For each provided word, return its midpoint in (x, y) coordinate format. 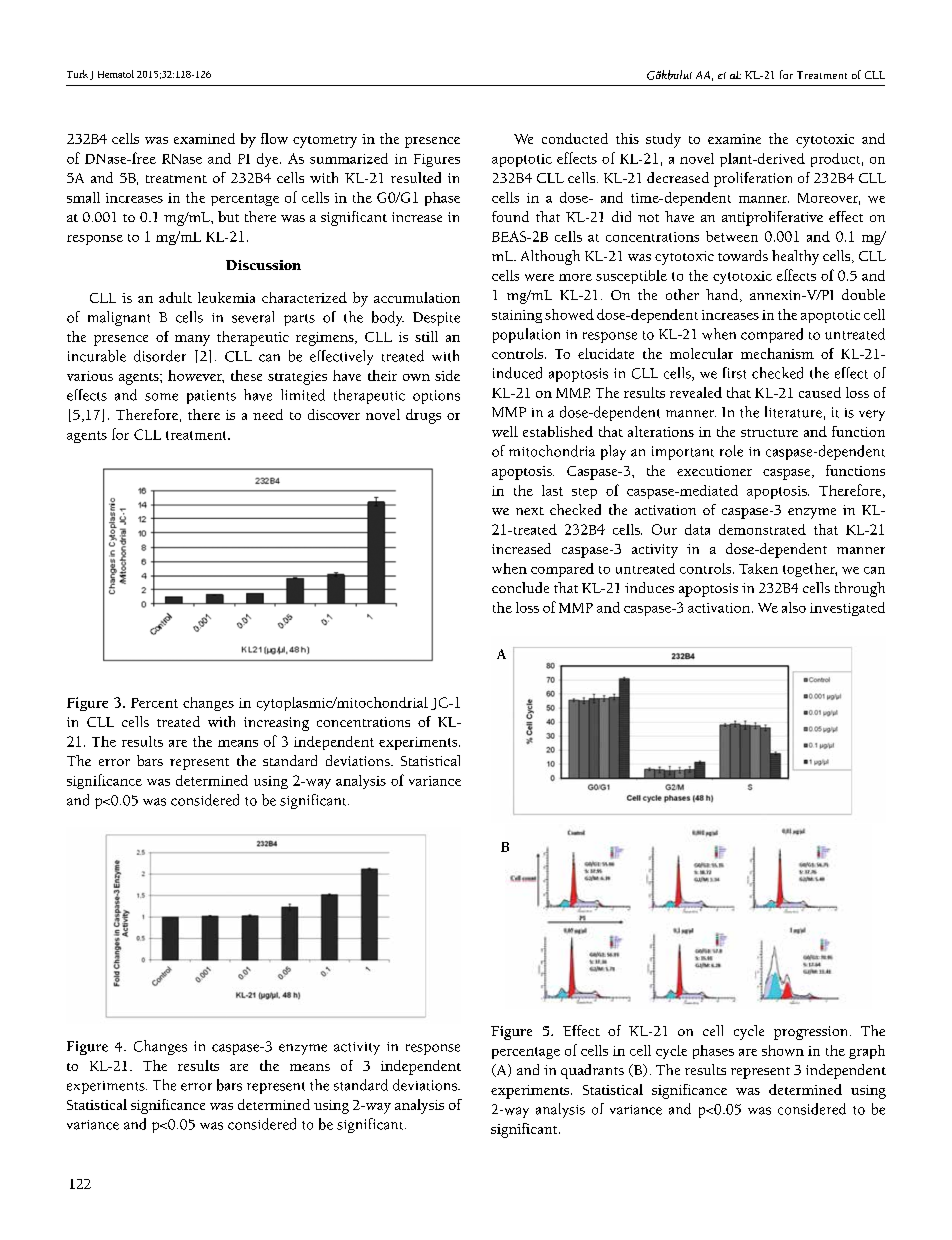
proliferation (753, 179)
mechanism (777, 353)
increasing (276, 724)
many (192, 340)
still (426, 336)
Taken (758, 568)
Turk (77, 74)
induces (649, 587)
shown (783, 1050)
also (794, 607)
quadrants (592, 1071)
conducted (575, 138)
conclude (520, 587)
